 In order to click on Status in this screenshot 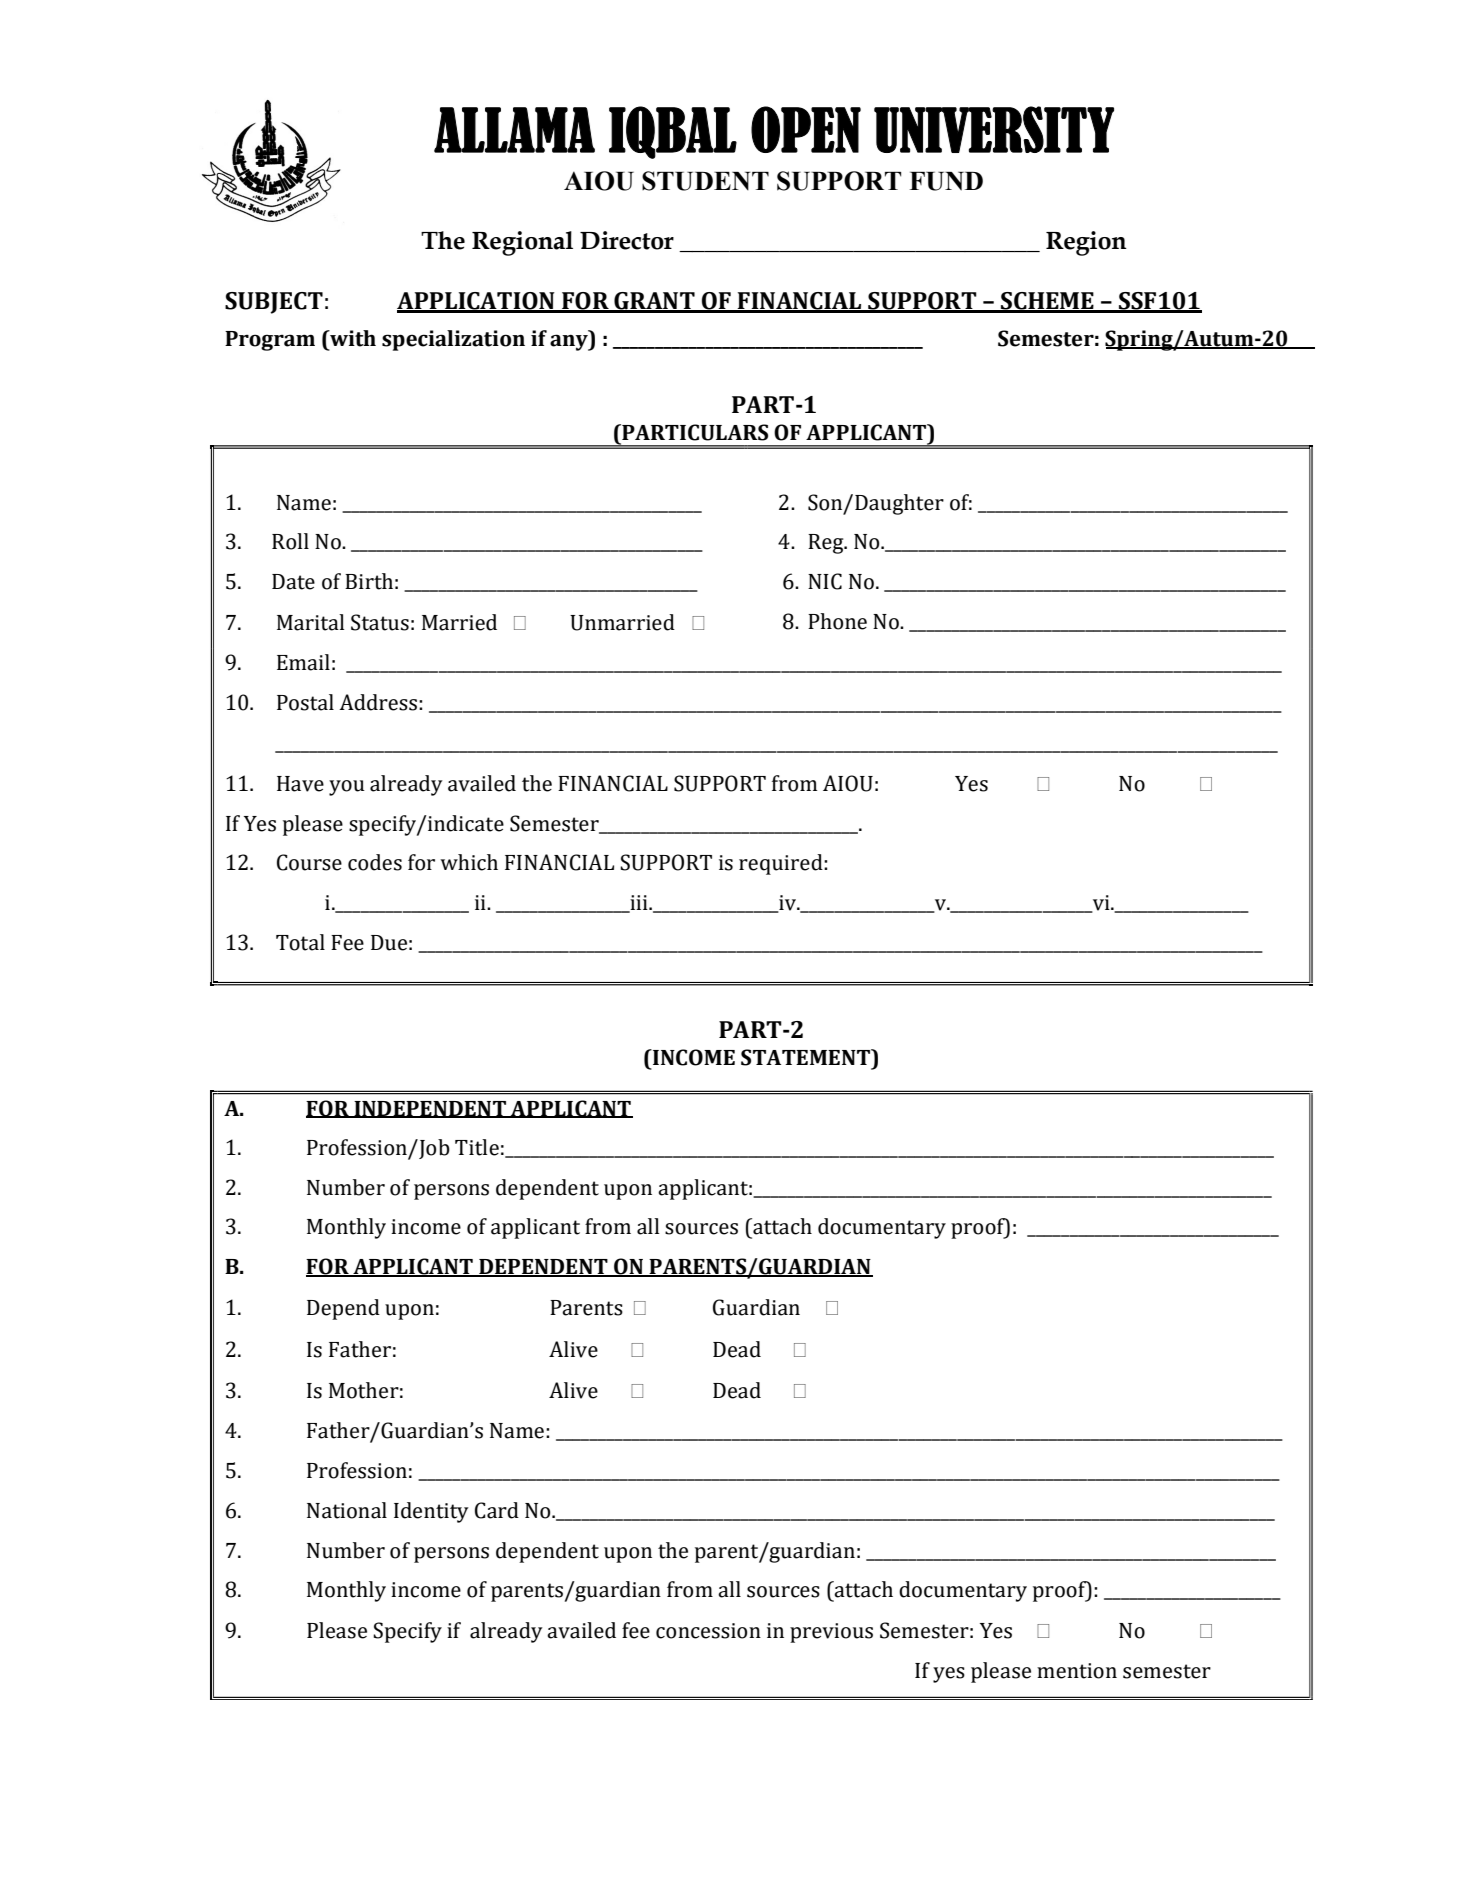, I will do `click(380, 622)`.
